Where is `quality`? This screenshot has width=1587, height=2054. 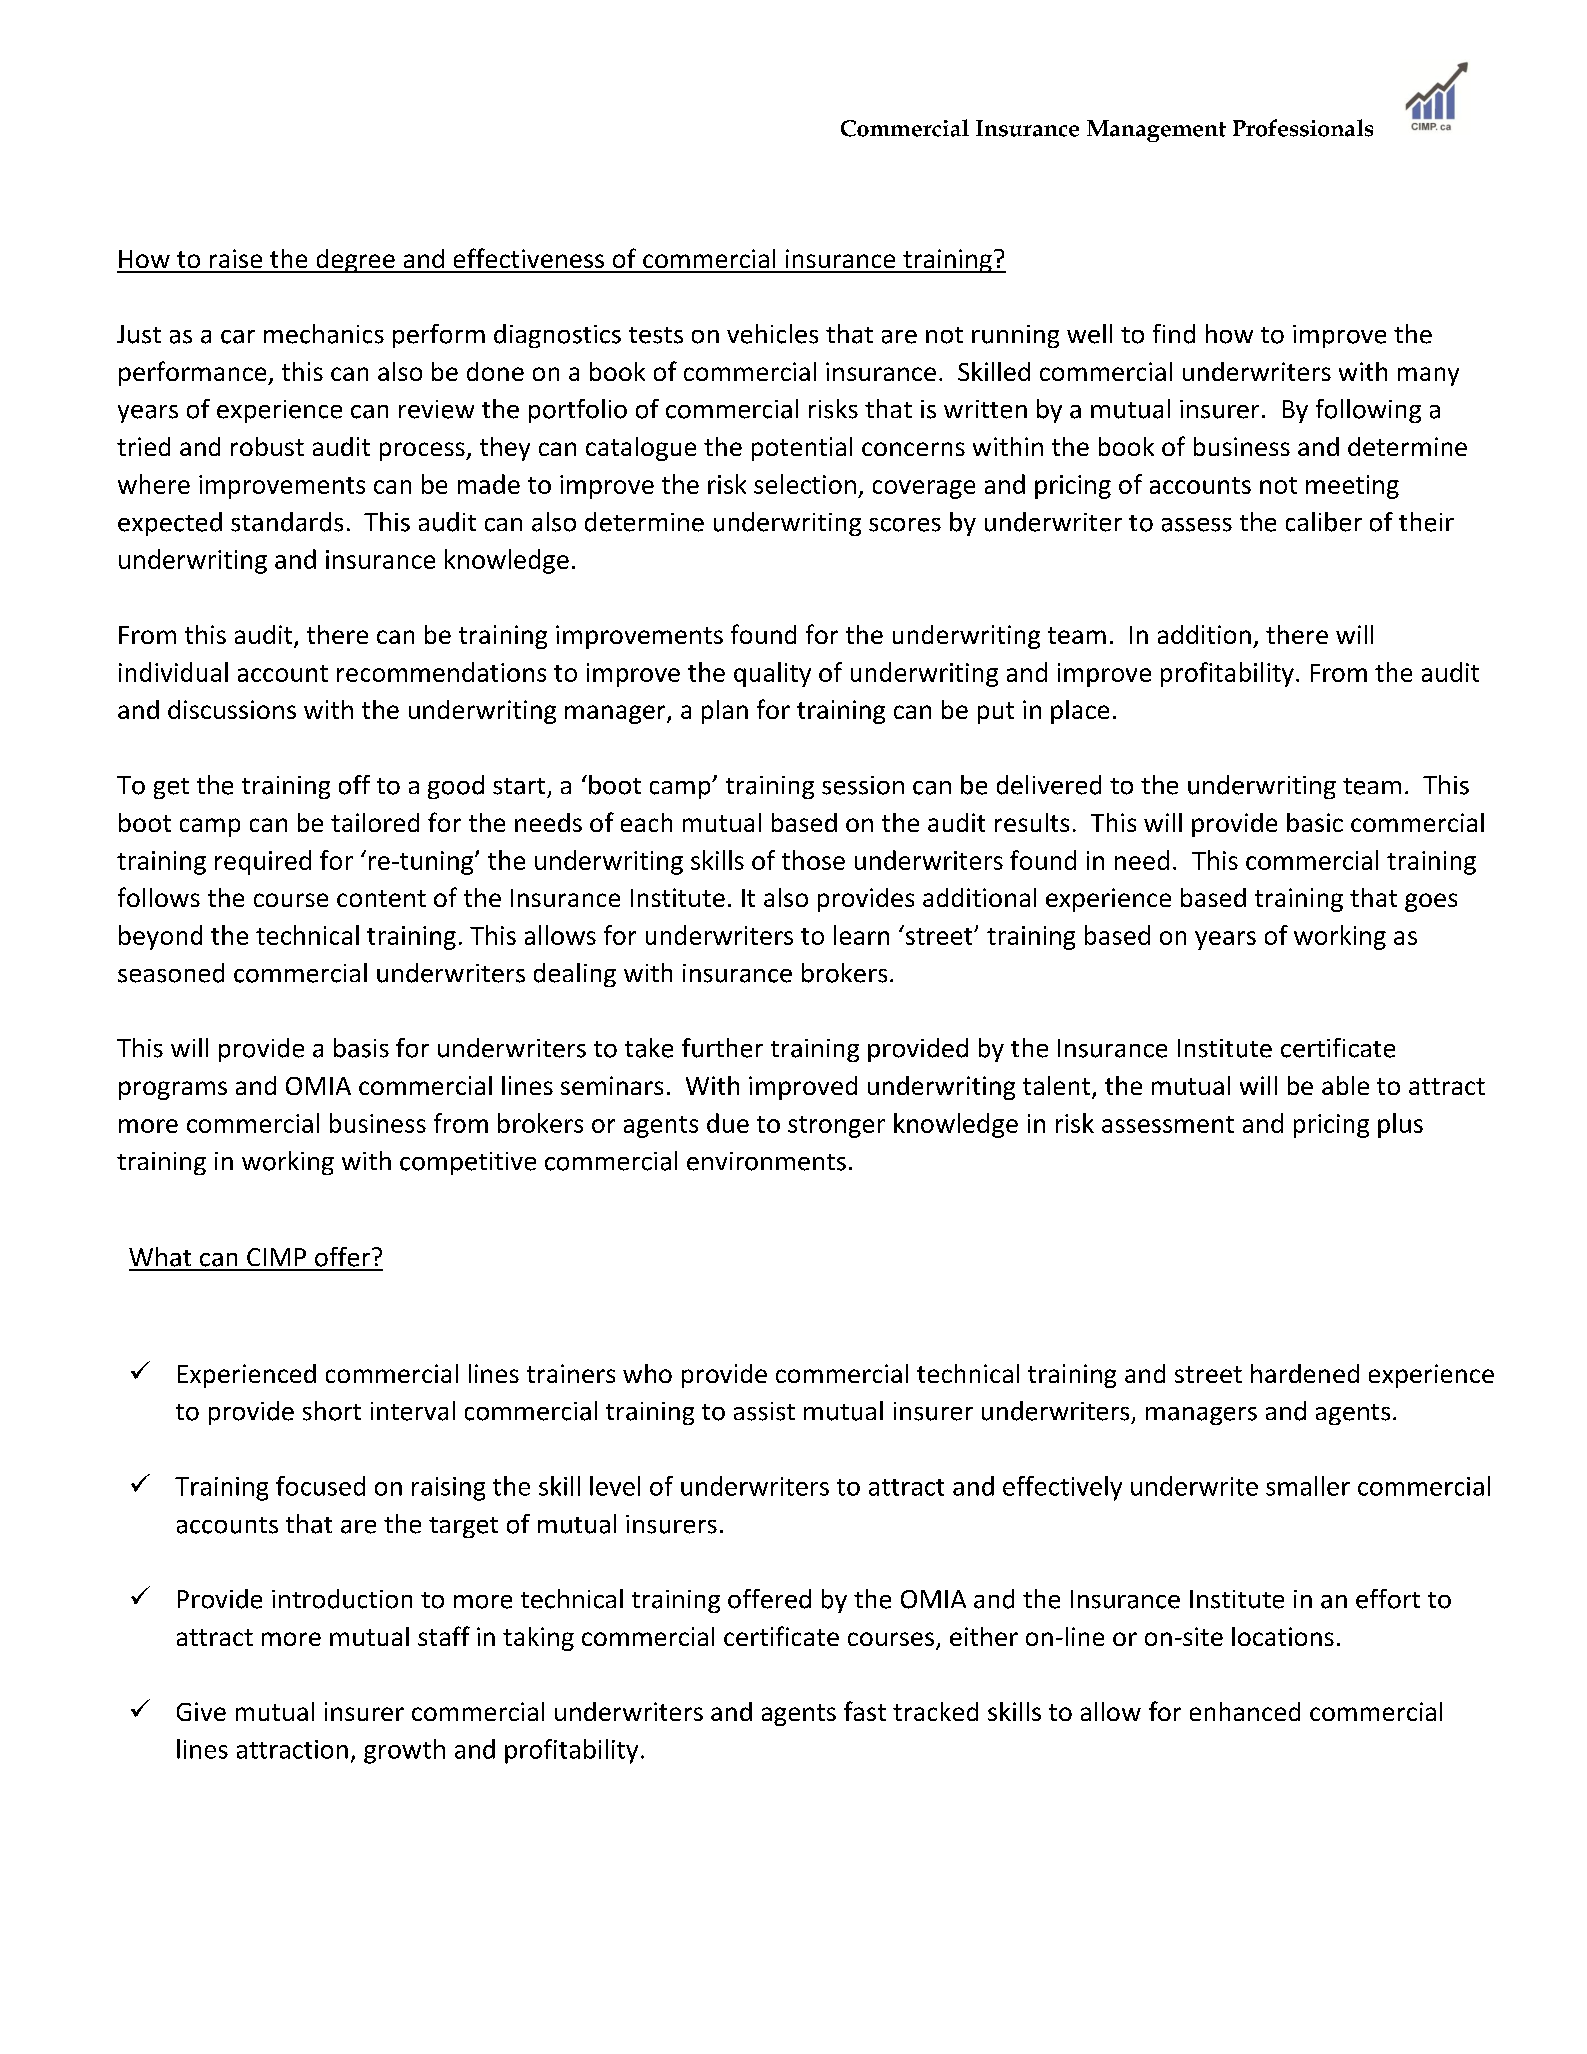
quality is located at coordinates (772, 674).
